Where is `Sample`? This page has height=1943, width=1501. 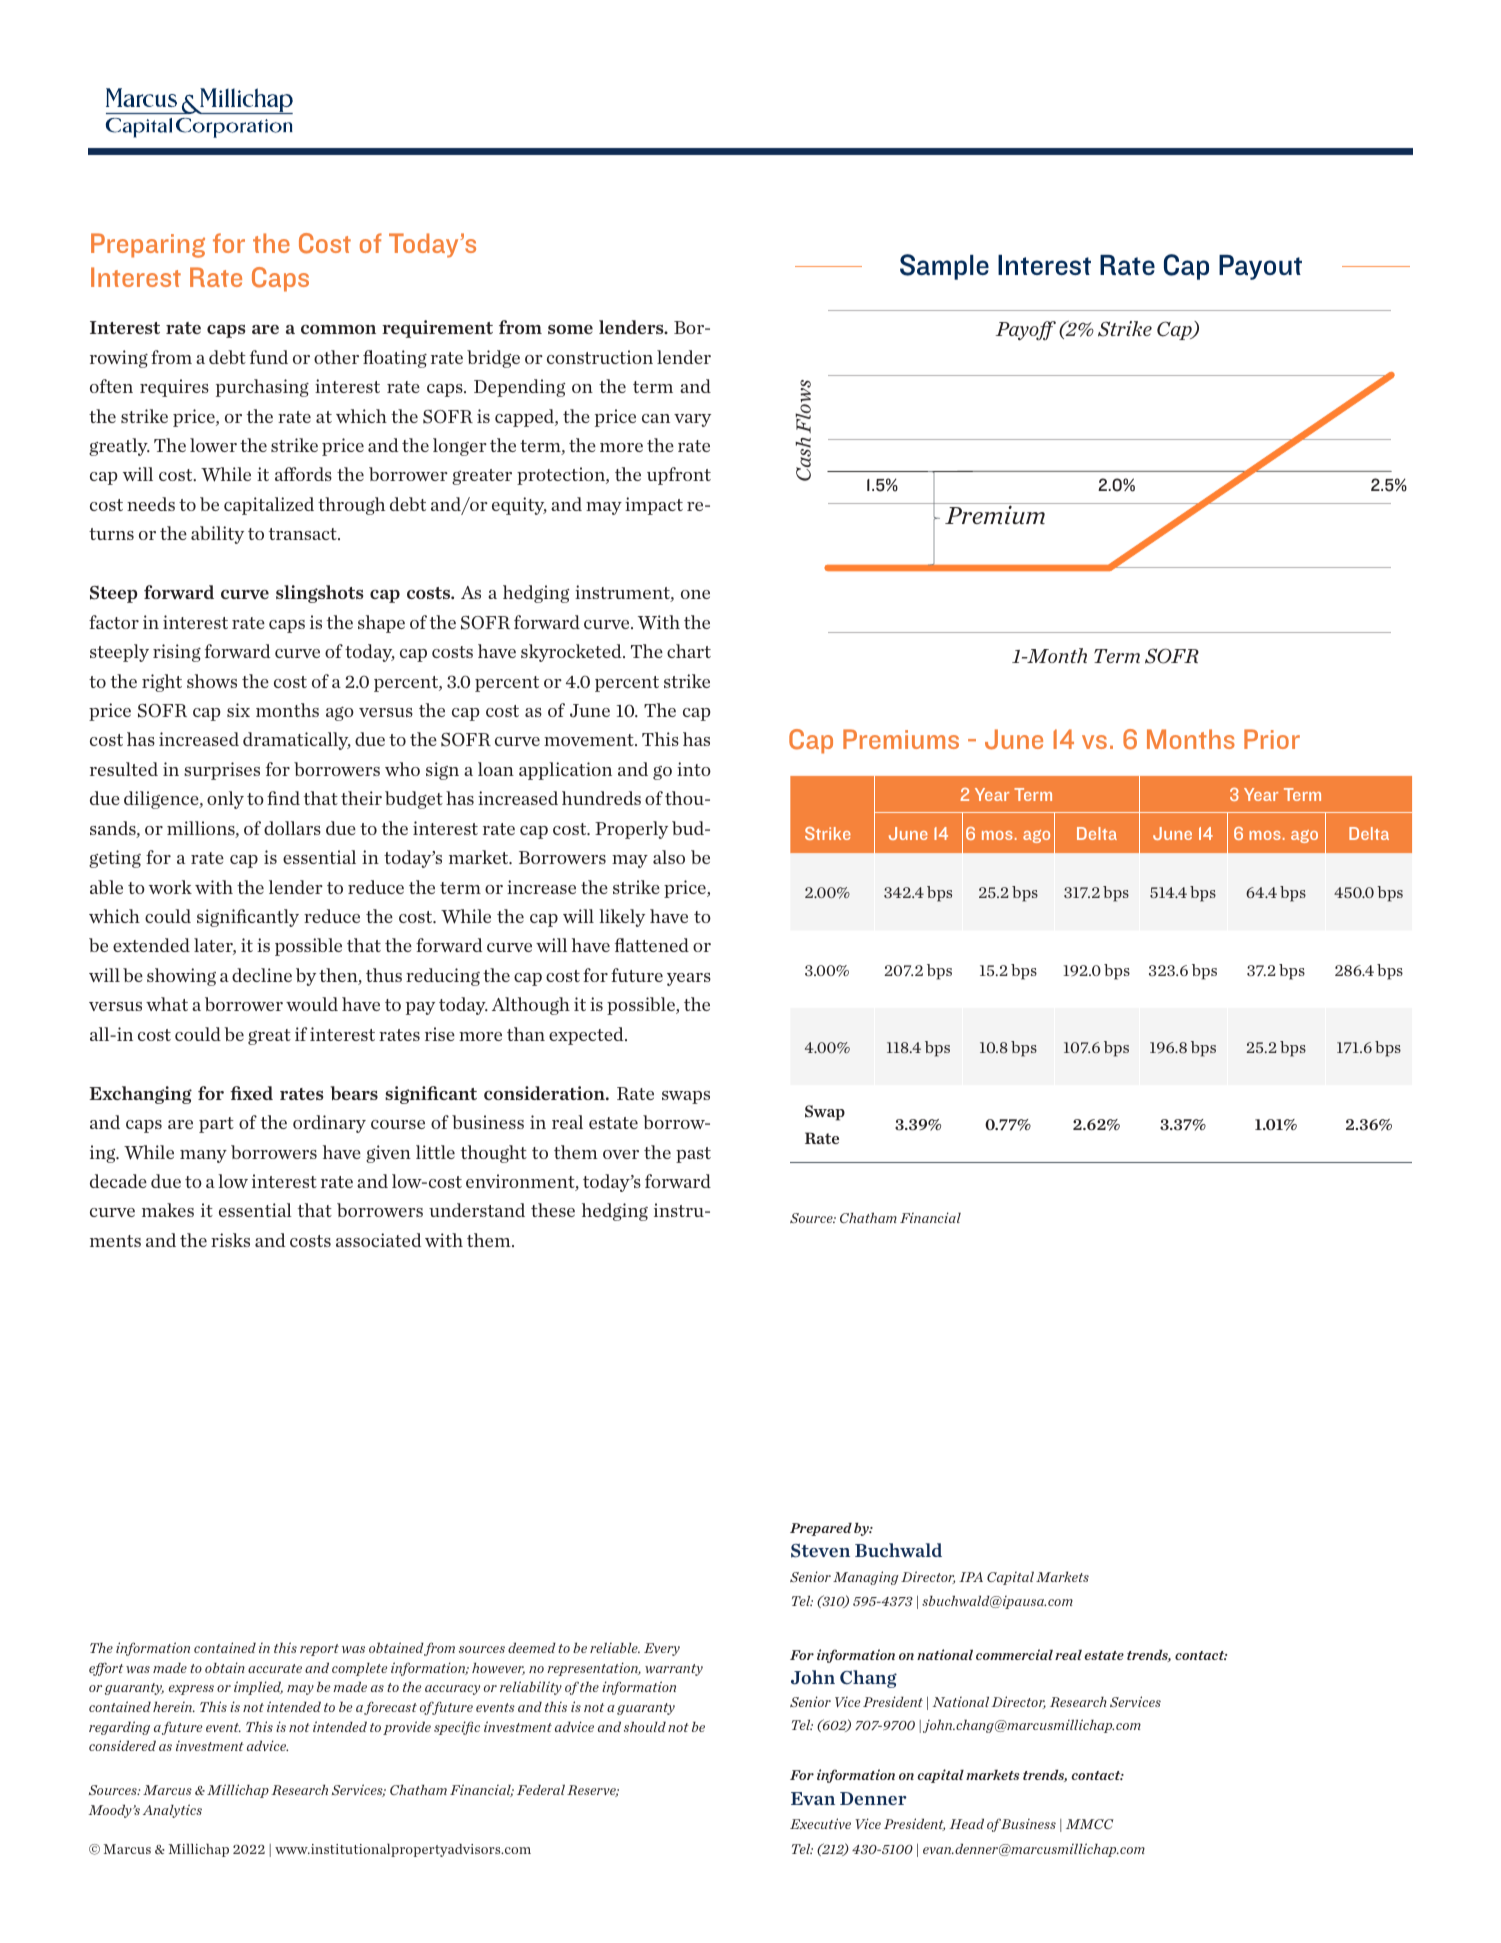 Sample is located at coordinates (944, 267).
